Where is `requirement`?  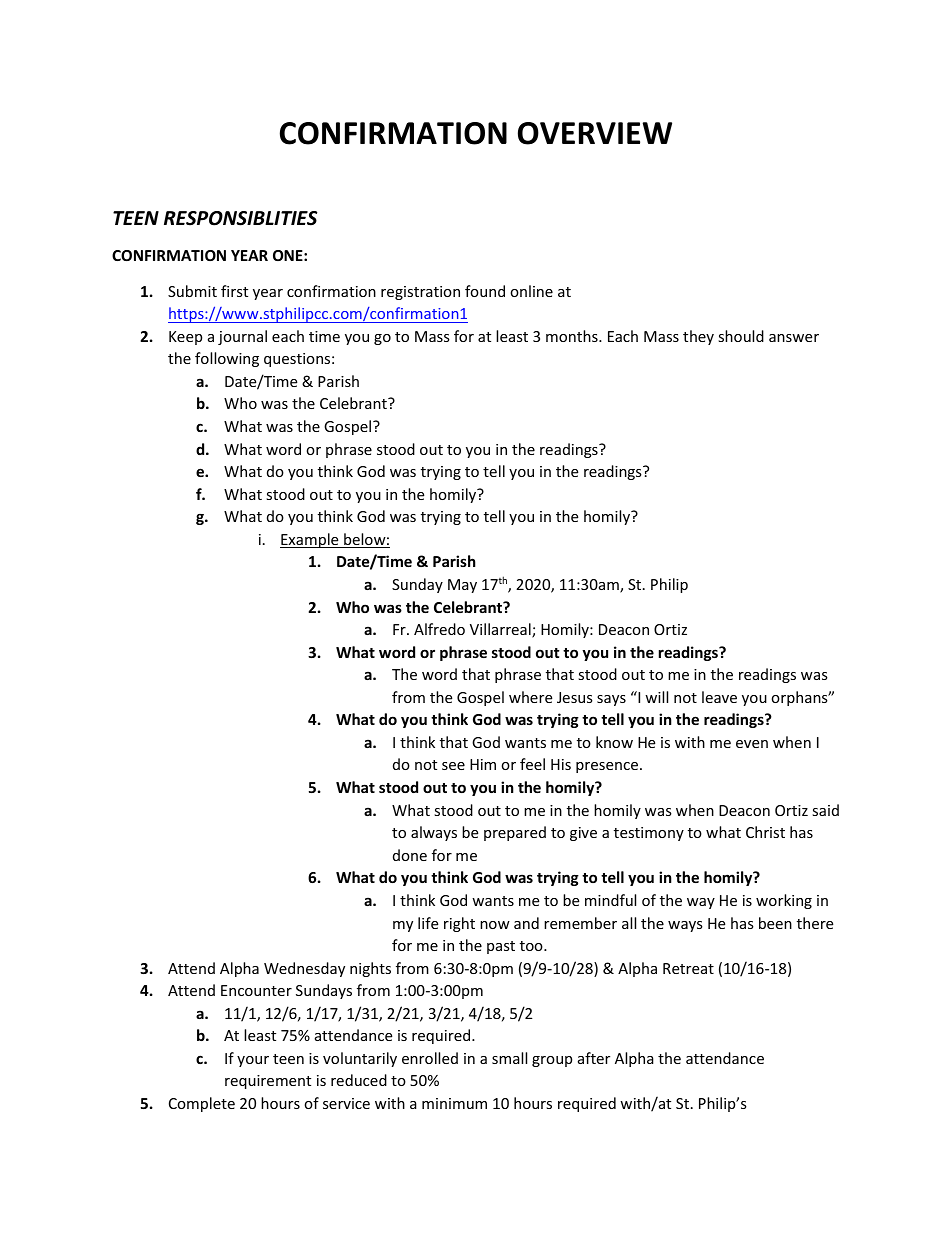
requirement is located at coordinates (268, 1082).
